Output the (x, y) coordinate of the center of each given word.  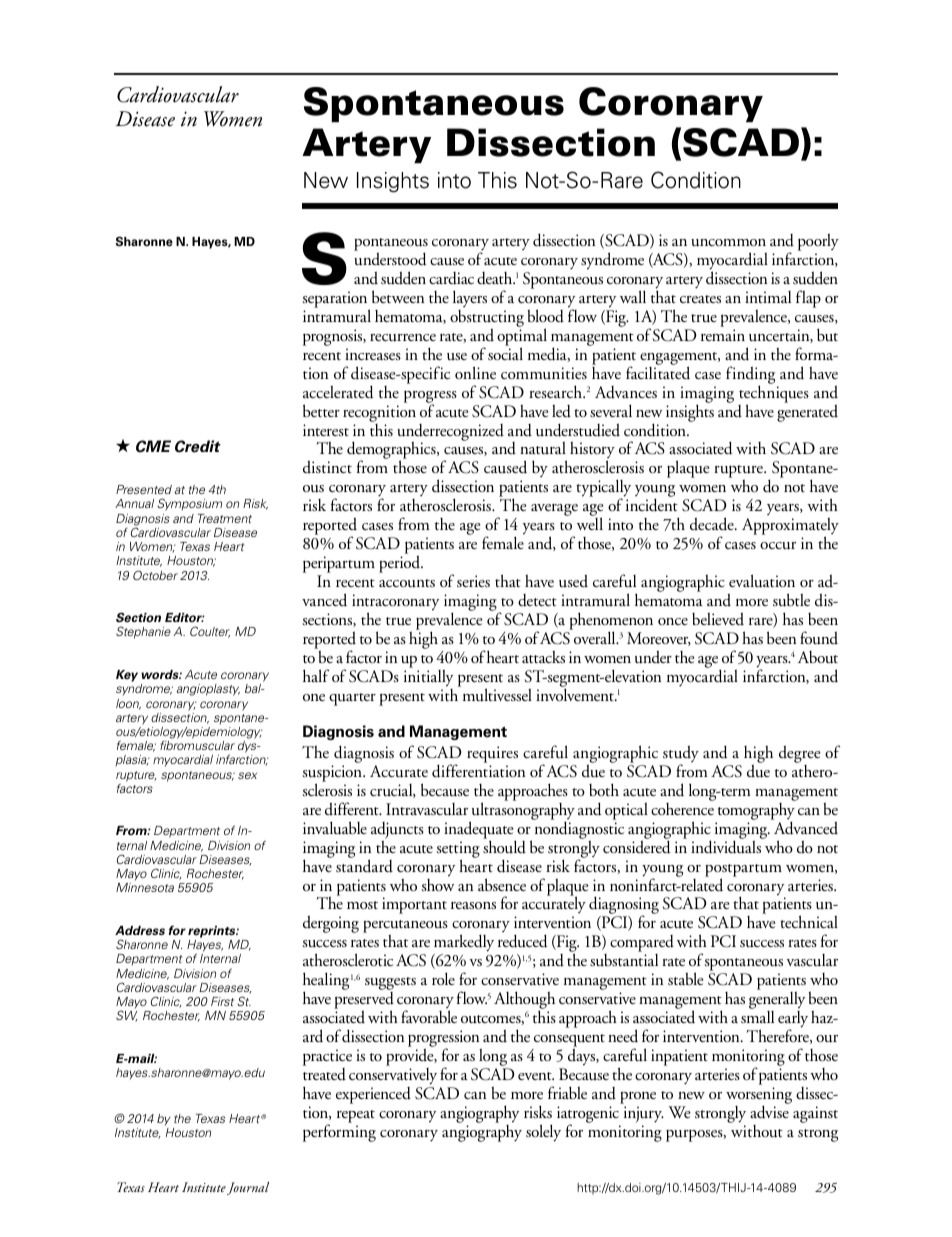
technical (809, 921)
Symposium (189, 504)
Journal (248, 1188)
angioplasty (208, 690)
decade (713, 524)
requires (492, 754)
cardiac (451, 278)
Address (140, 931)
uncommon (728, 243)
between (398, 296)
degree (799, 754)
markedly (464, 944)
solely (543, 1133)
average (554, 510)
